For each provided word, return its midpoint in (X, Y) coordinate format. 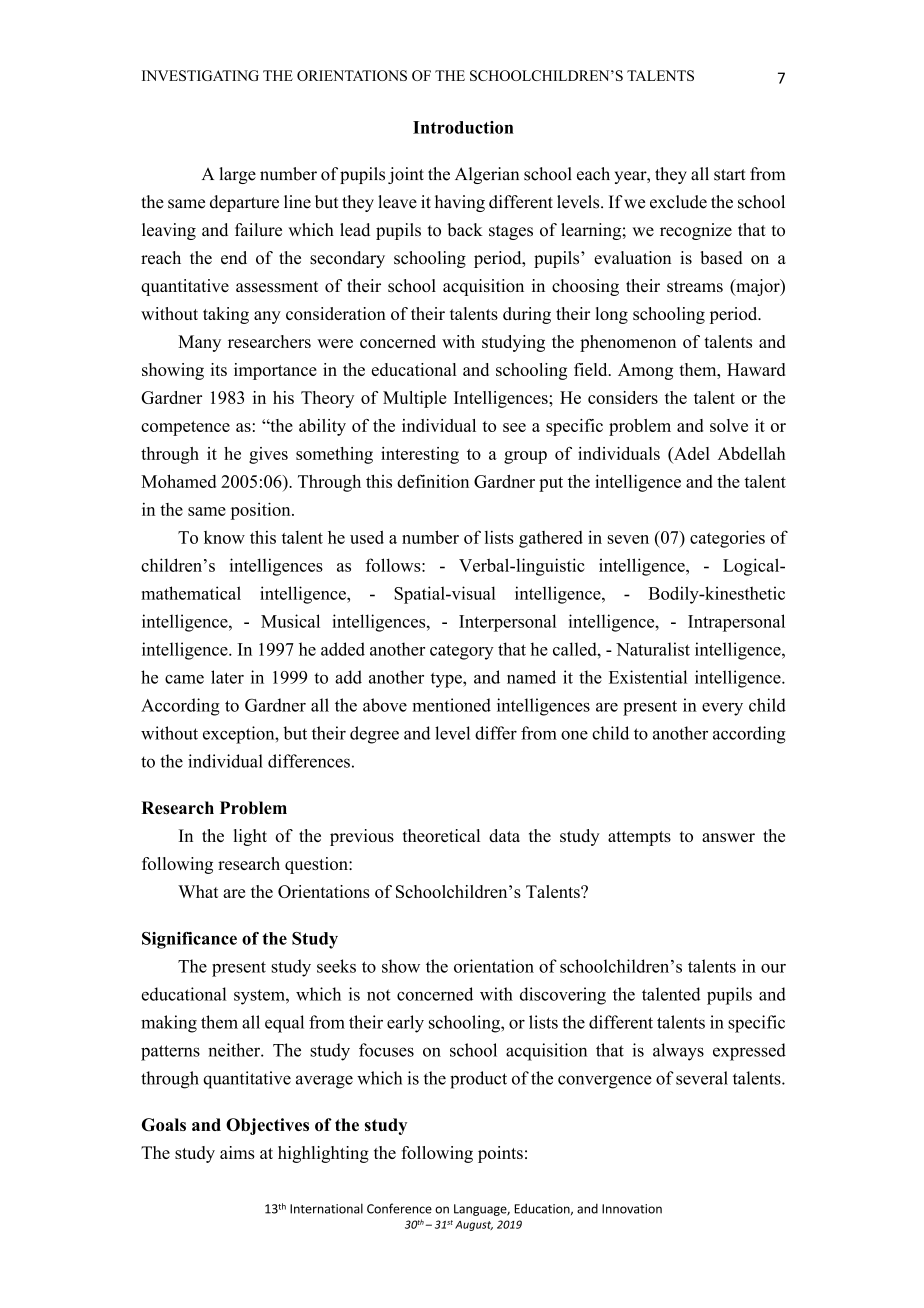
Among (645, 371)
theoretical (441, 835)
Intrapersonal (736, 623)
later (227, 677)
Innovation (632, 1209)
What (198, 891)
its (218, 369)
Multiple (414, 399)
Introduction (463, 127)
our (773, 968)
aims (237, 1152)
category (462, 652)
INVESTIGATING (200, 75)
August (474, 1226)
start (730, 175)
